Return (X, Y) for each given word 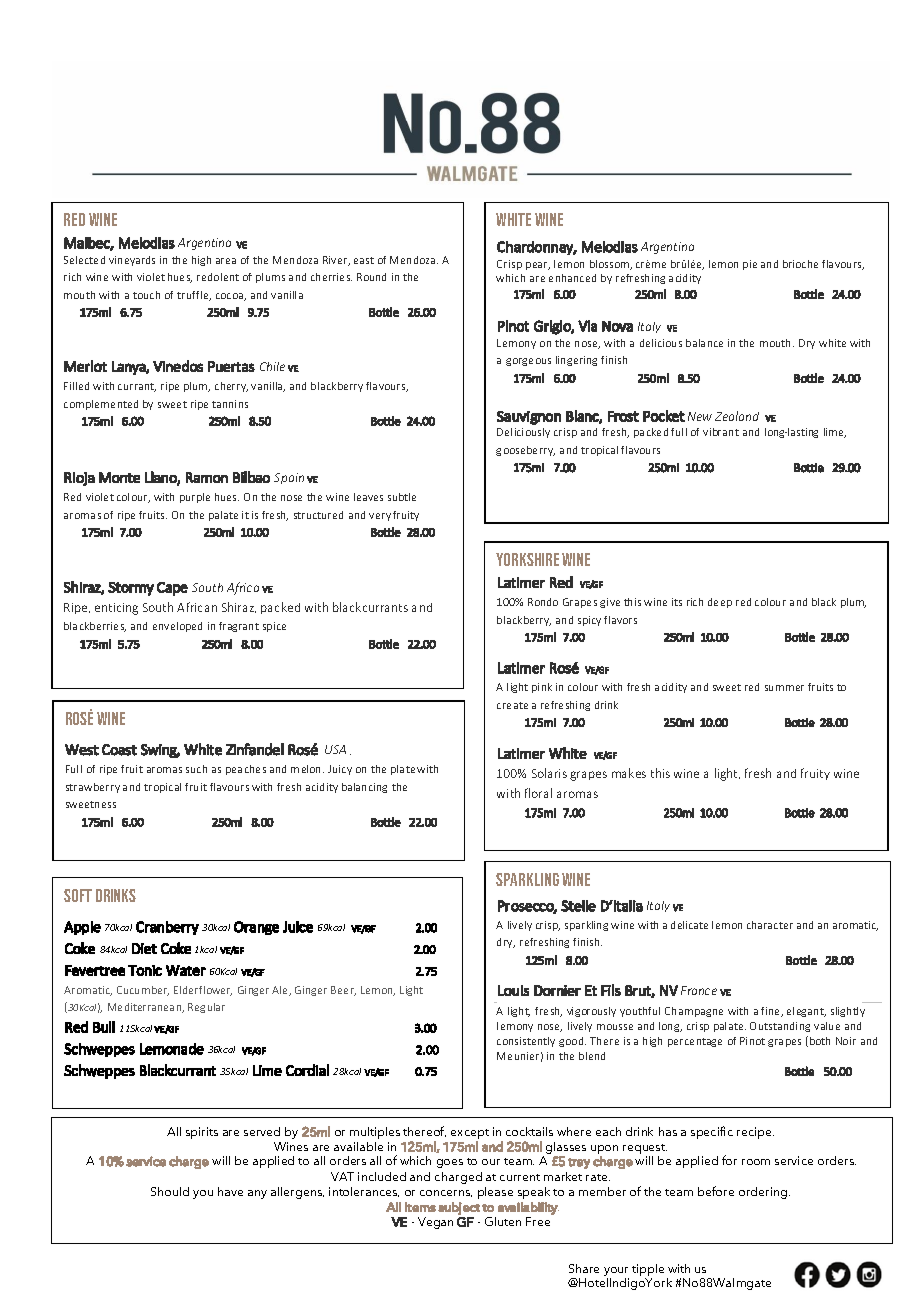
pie (750, 265)
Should (170, 1191)
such (196, 769)
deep (720, 603)
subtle (402, 497)
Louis (513, 990)
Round (371, 277)
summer (784, 688)
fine (772, 1012)
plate (403, 770)
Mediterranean (146, 1008)
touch (146, 295)
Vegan (435, 1223)
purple (195, 498)
